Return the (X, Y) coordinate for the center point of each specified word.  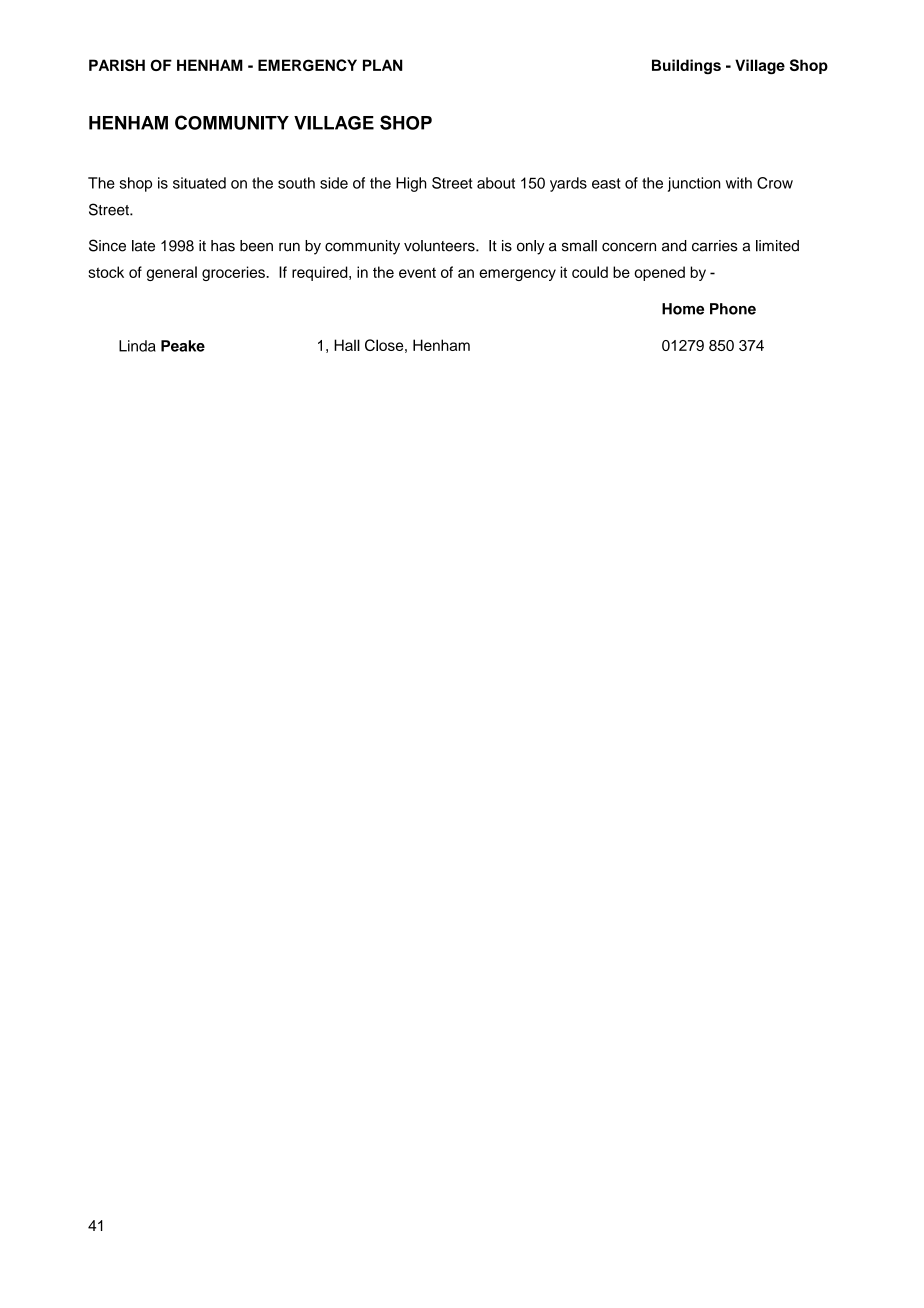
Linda (137, 346)
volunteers (440, 246)
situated (199, 183)
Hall (347, 345)
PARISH (117, 65)
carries (715, 246)
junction (694, 184)
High (411, 184)
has (223, 246)
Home (683, 309)
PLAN (383, 65)
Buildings (686, 66)
